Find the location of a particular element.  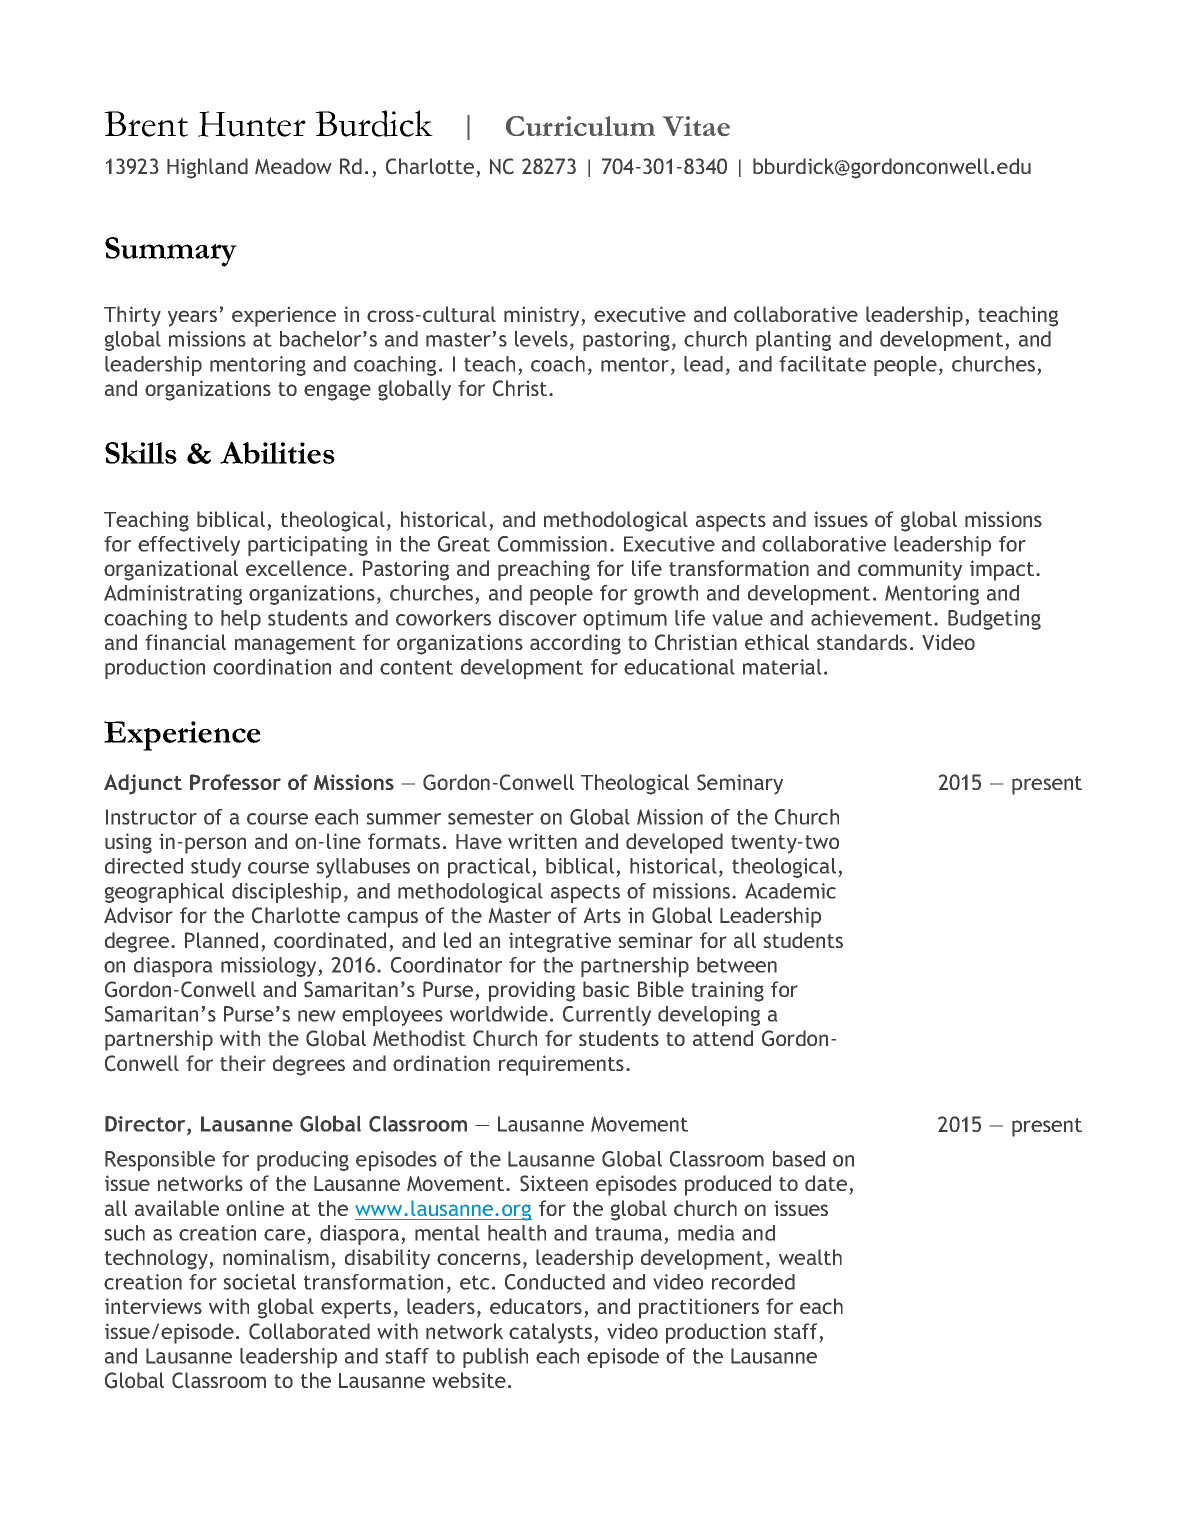

catalysts is located at coordinates (550, 1333).
